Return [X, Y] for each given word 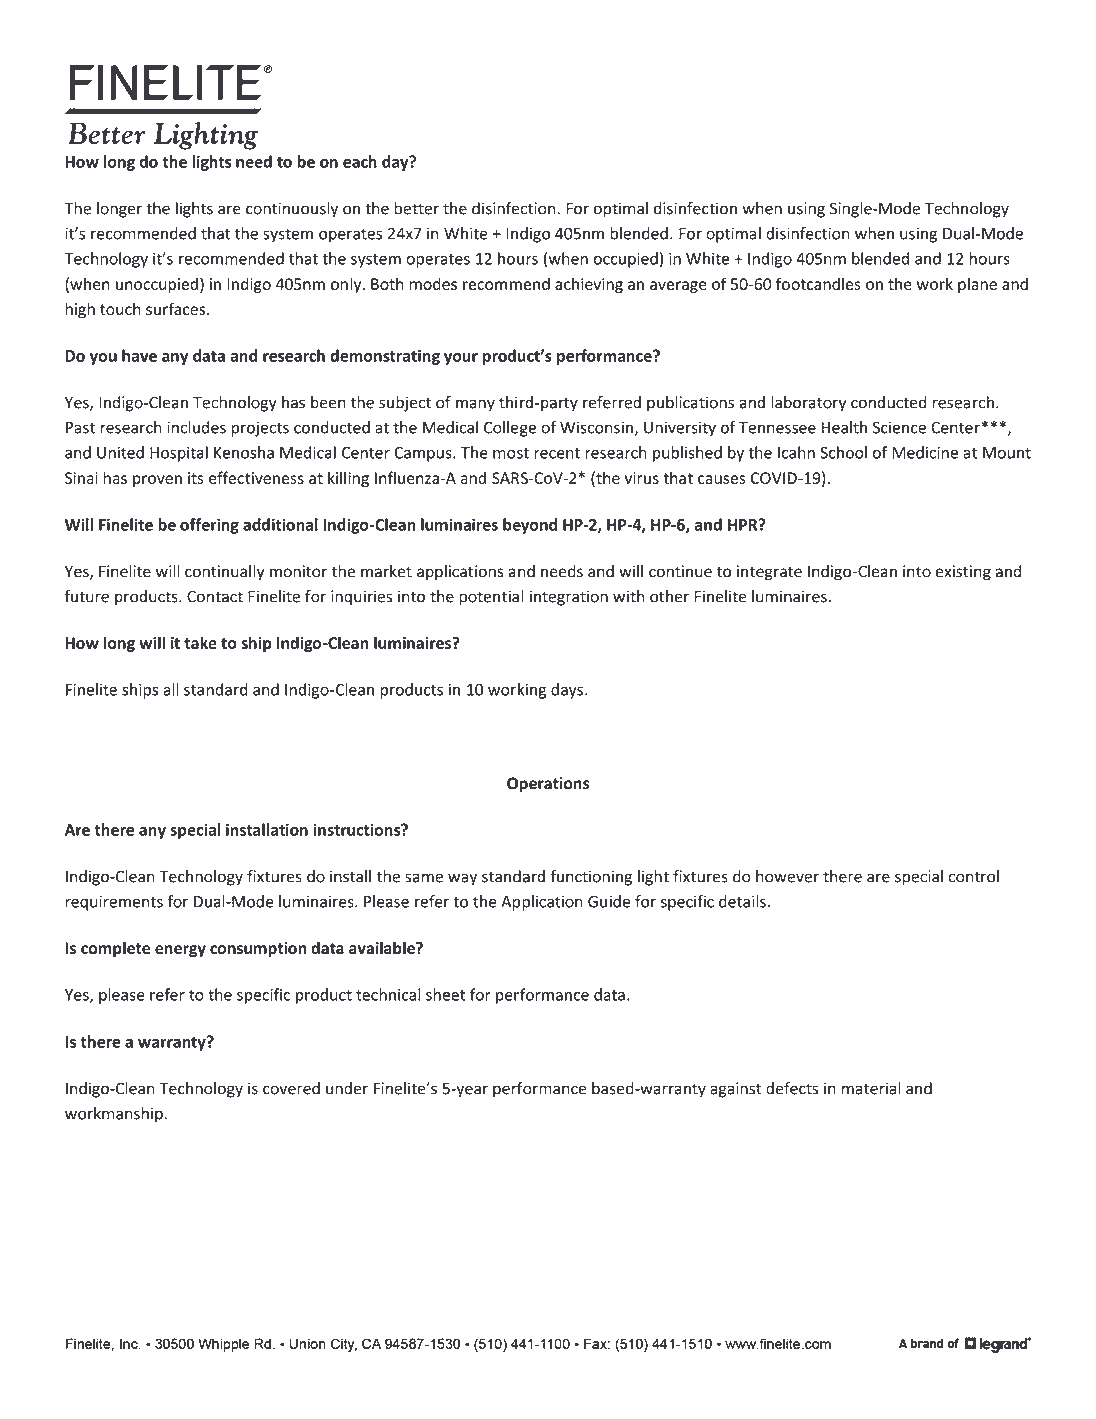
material [871, 1088]
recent [557, 453]
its [196, 478]
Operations [548, 785]
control [974, 876]
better [416, 208]
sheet [446, 994]
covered [291, 1088]
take [200, 642]
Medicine [925, 452]
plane [977, 285]
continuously [292, 210]
